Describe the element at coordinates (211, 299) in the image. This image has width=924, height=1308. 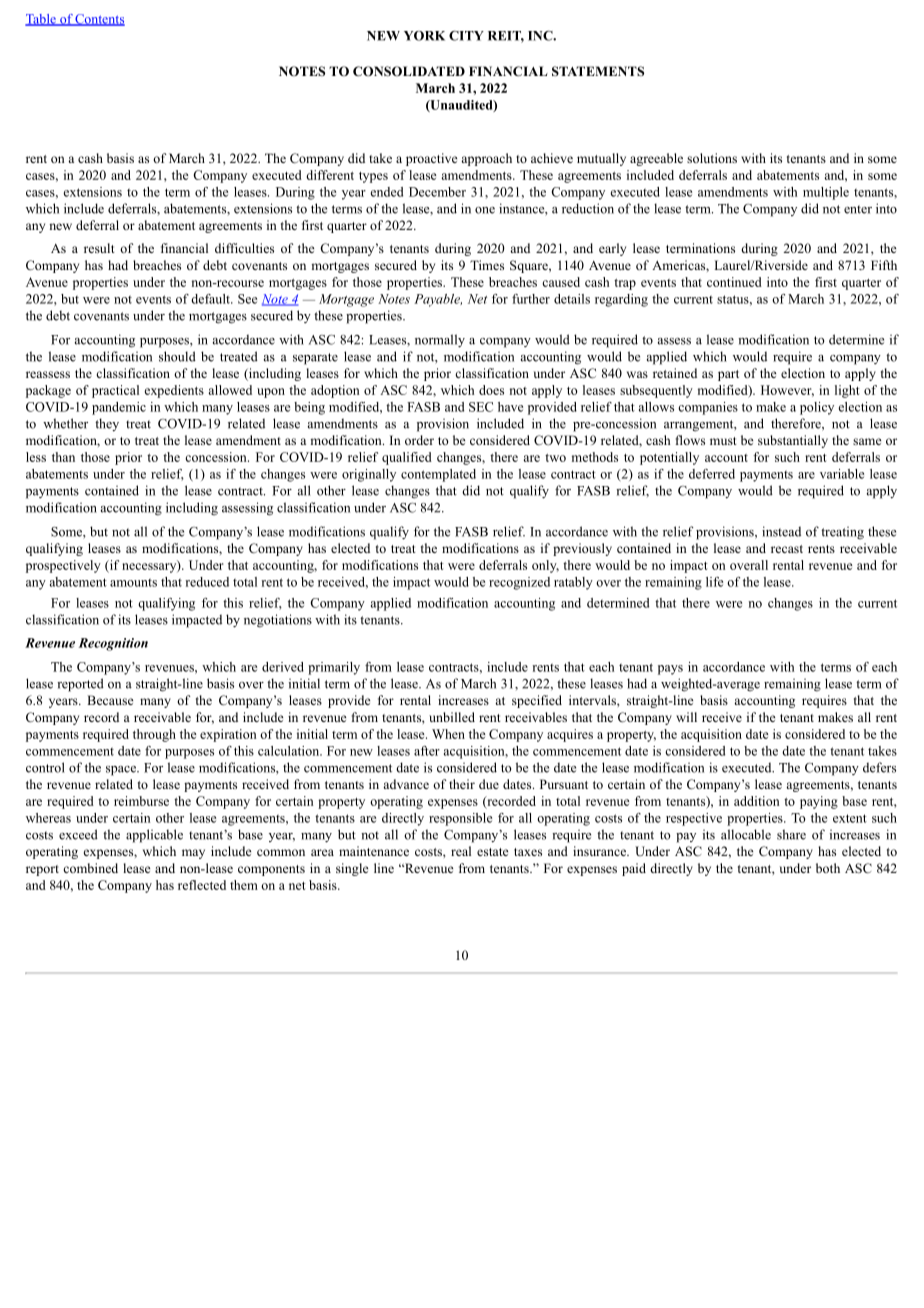
I see `default` at that location.
